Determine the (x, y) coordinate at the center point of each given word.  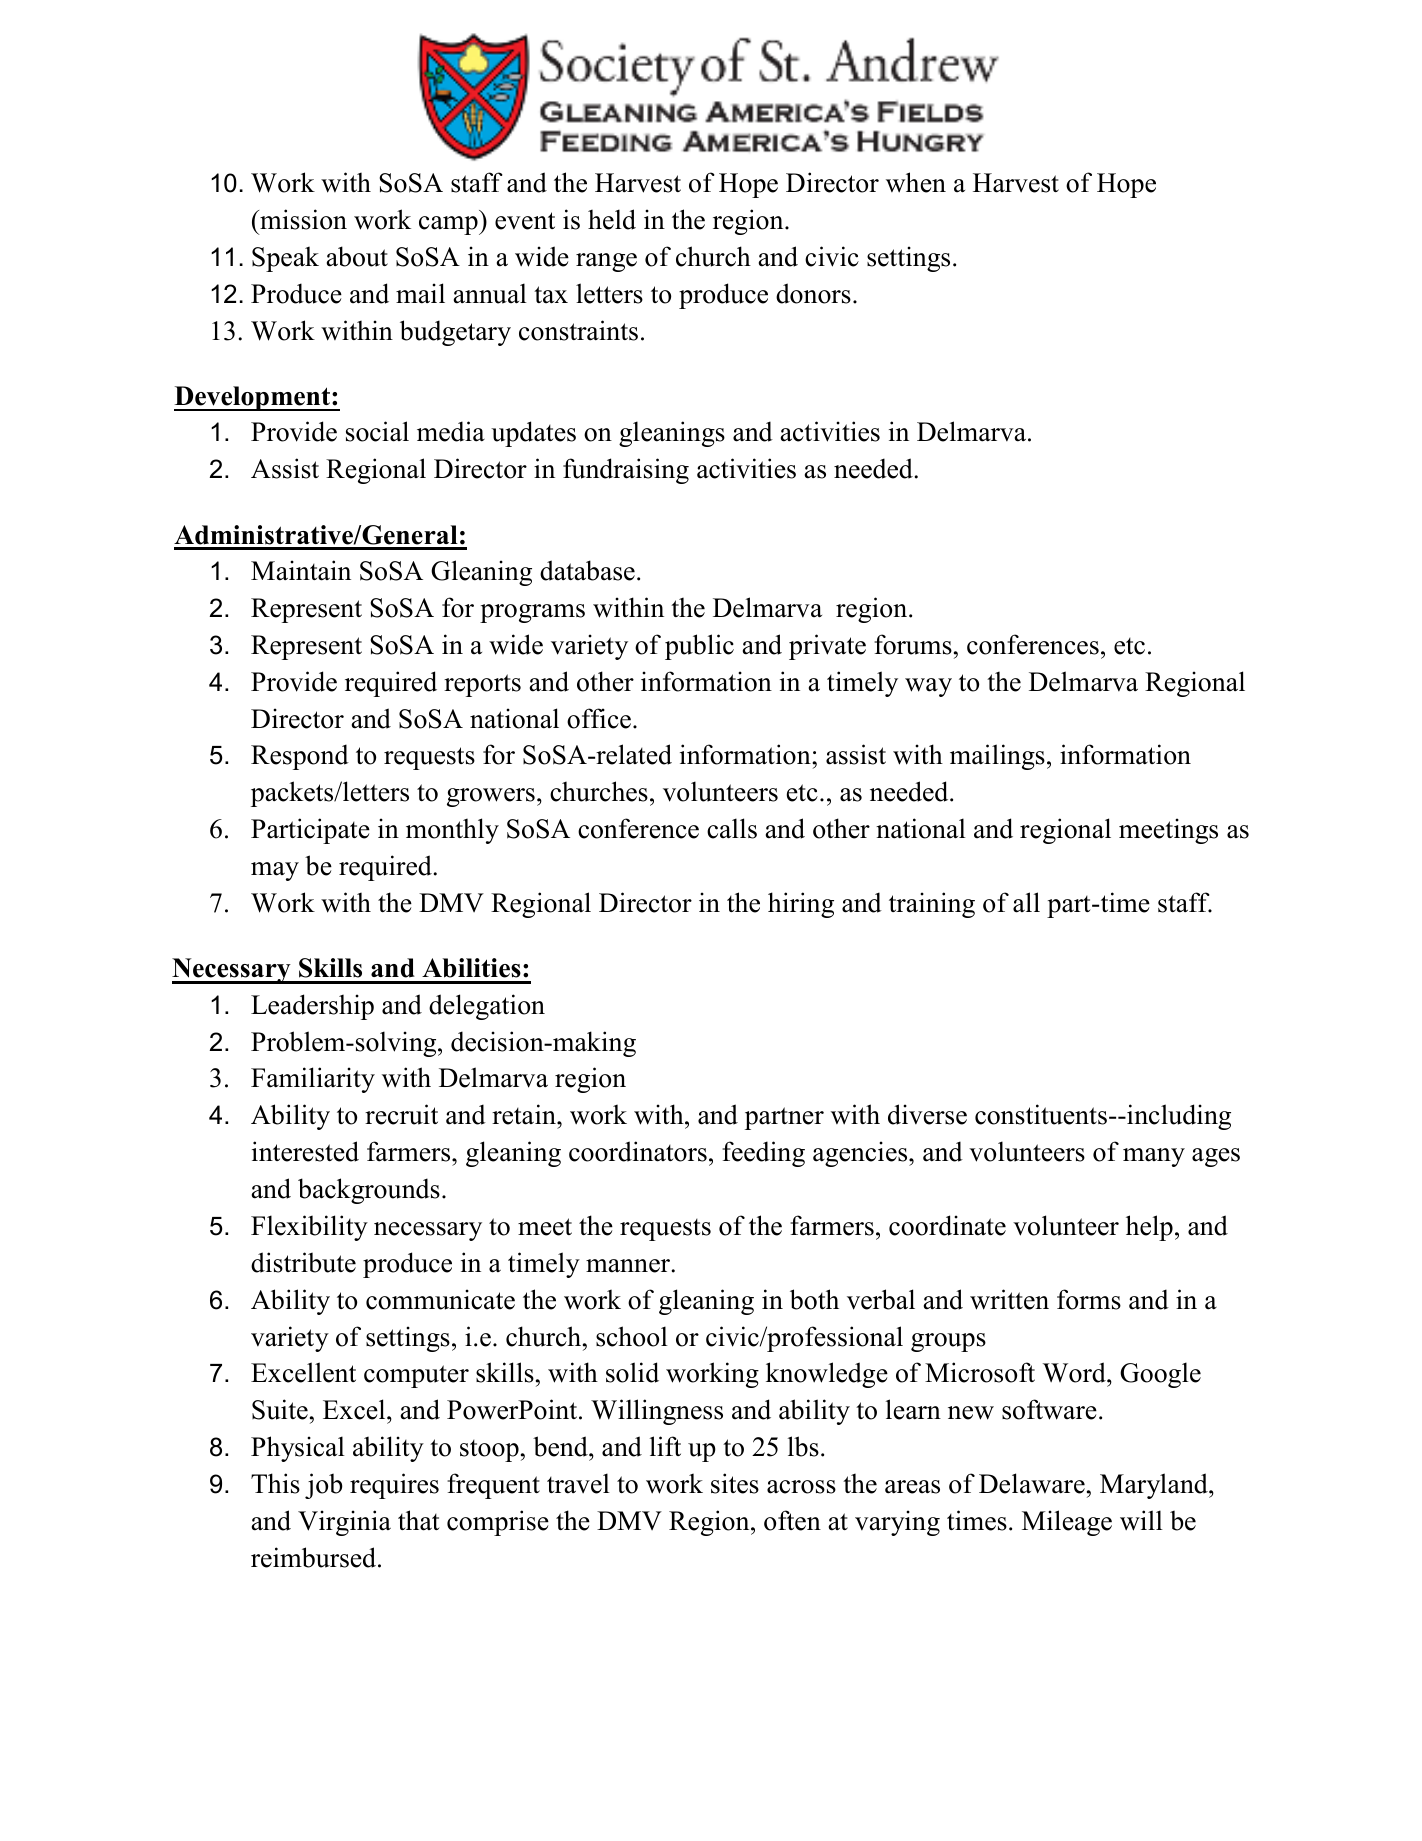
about (357, 256)
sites (735, 1483)
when (916, 182)
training (932, 905)
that (419, 1520)
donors (813, 293)
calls (732, 828)
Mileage (1067, 1523)
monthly (452, 831)
